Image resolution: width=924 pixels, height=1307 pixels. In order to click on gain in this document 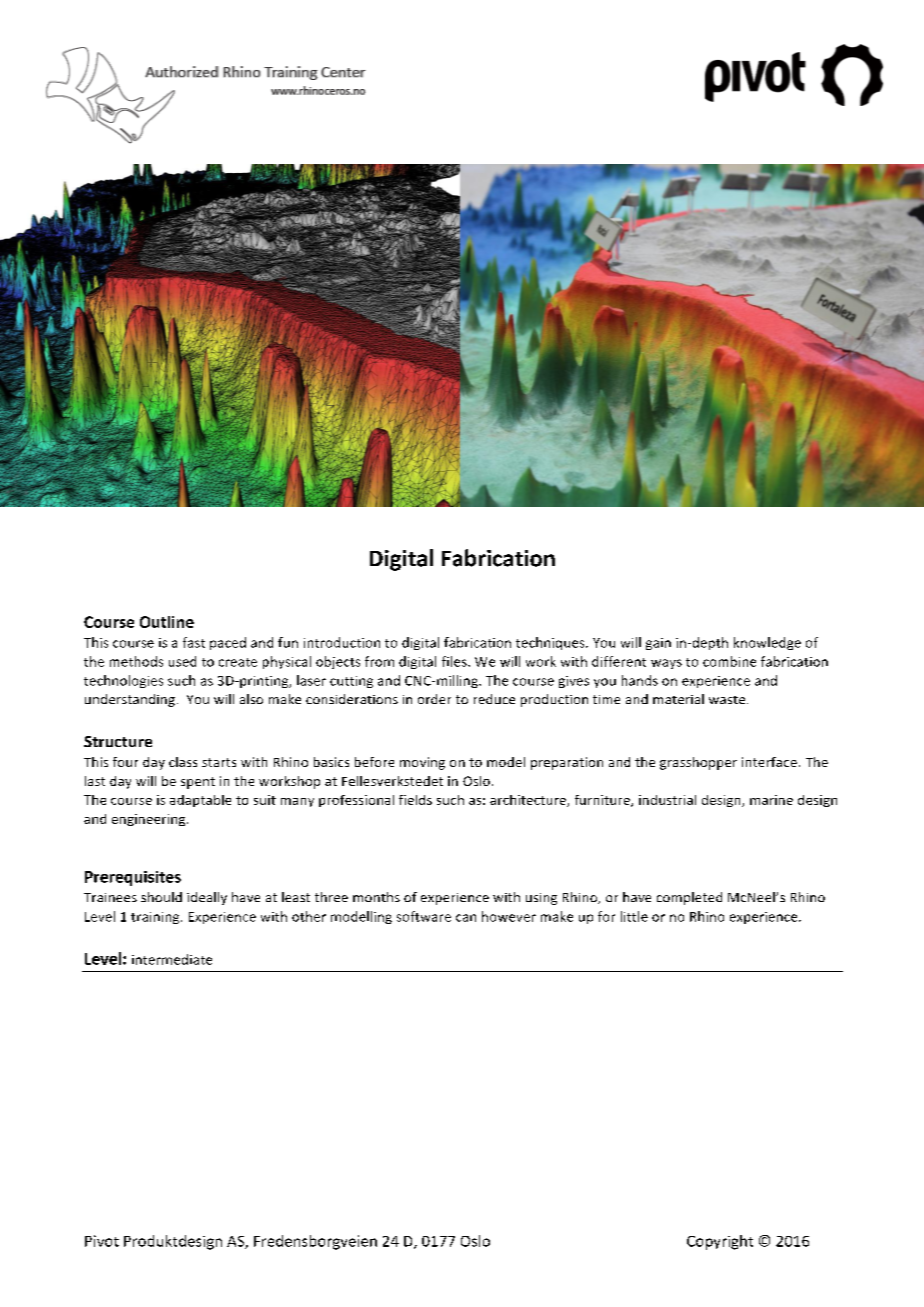, I will do `click(658, 644)`.
